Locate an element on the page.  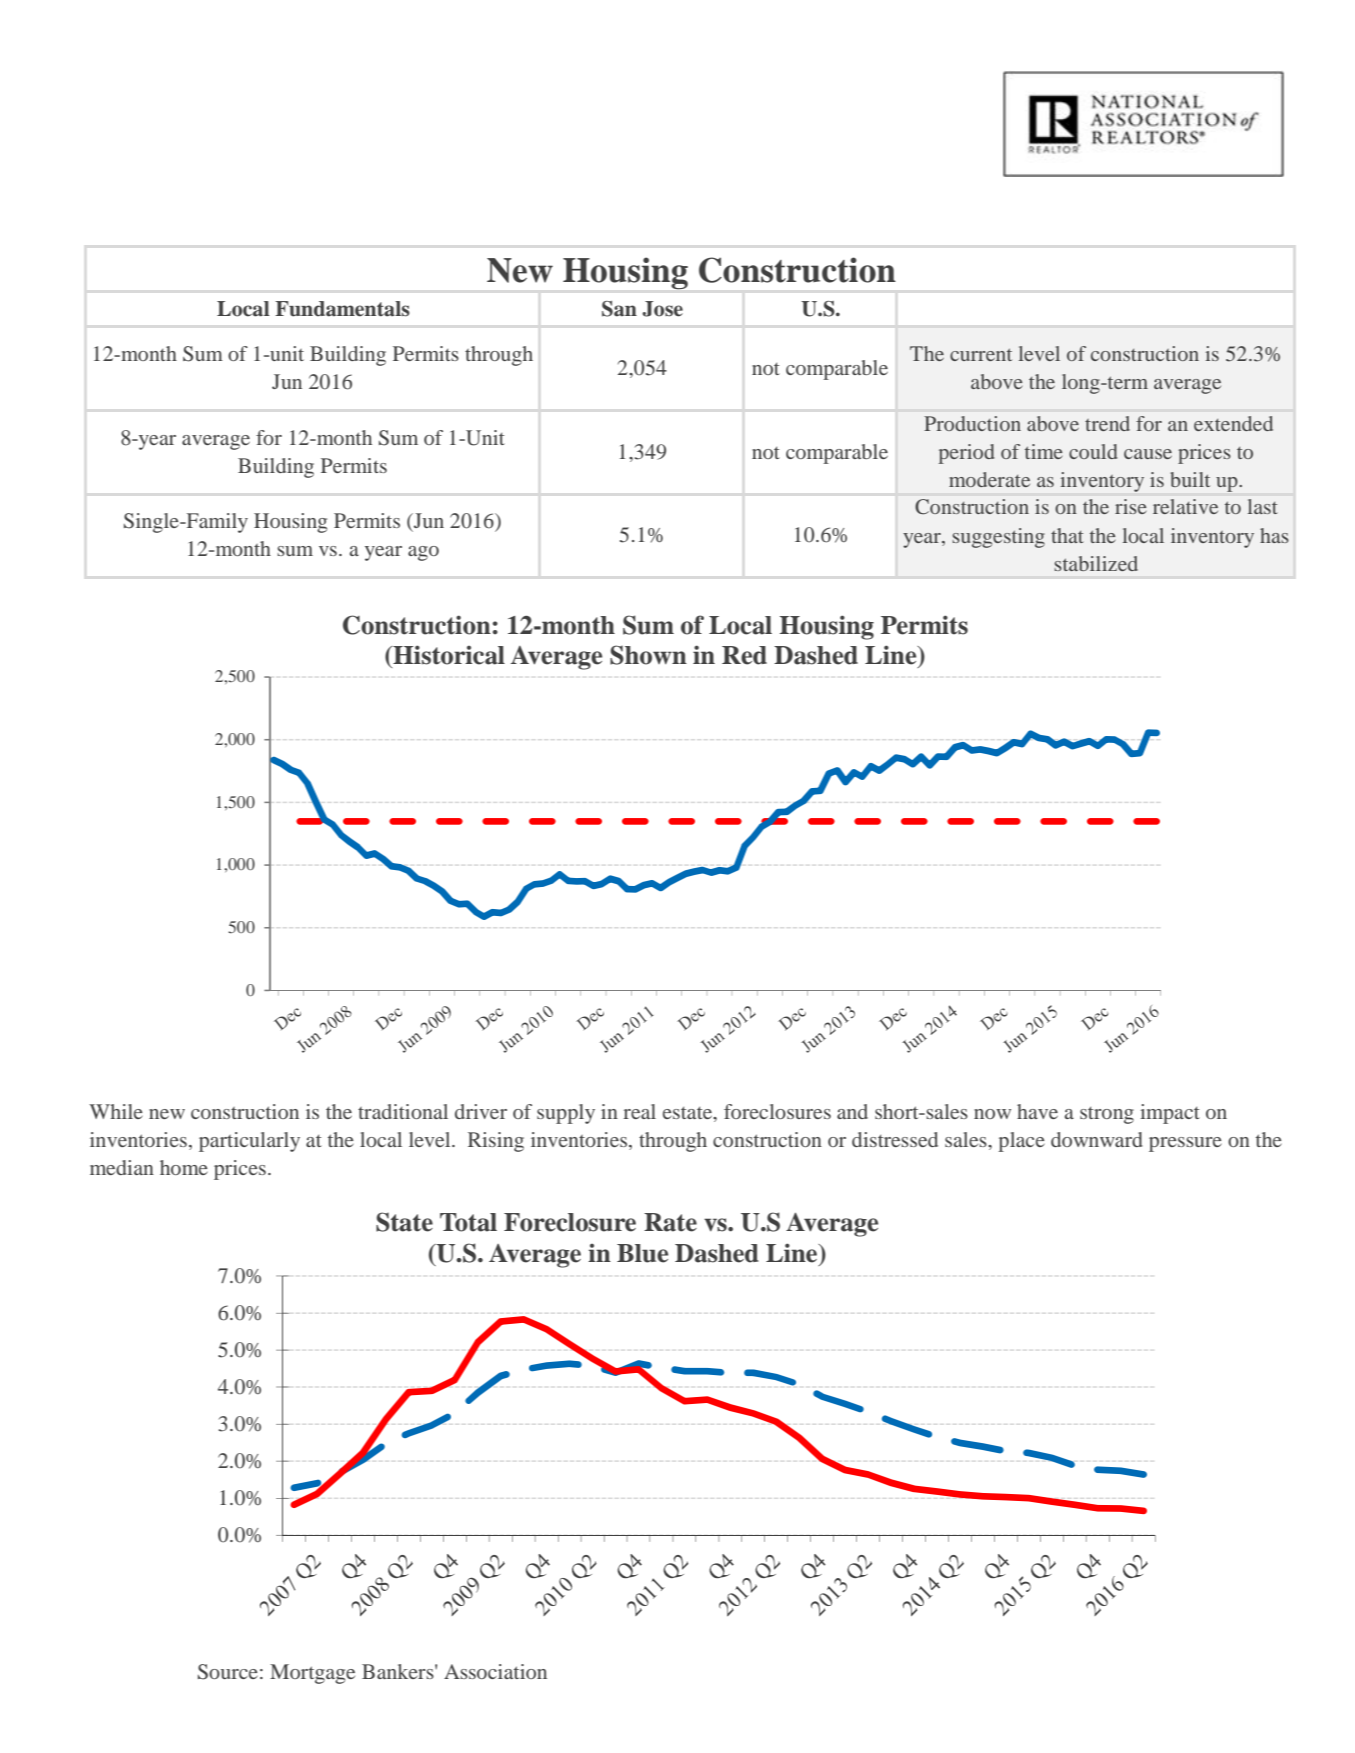
While is located at coordinates (116, 1111).
